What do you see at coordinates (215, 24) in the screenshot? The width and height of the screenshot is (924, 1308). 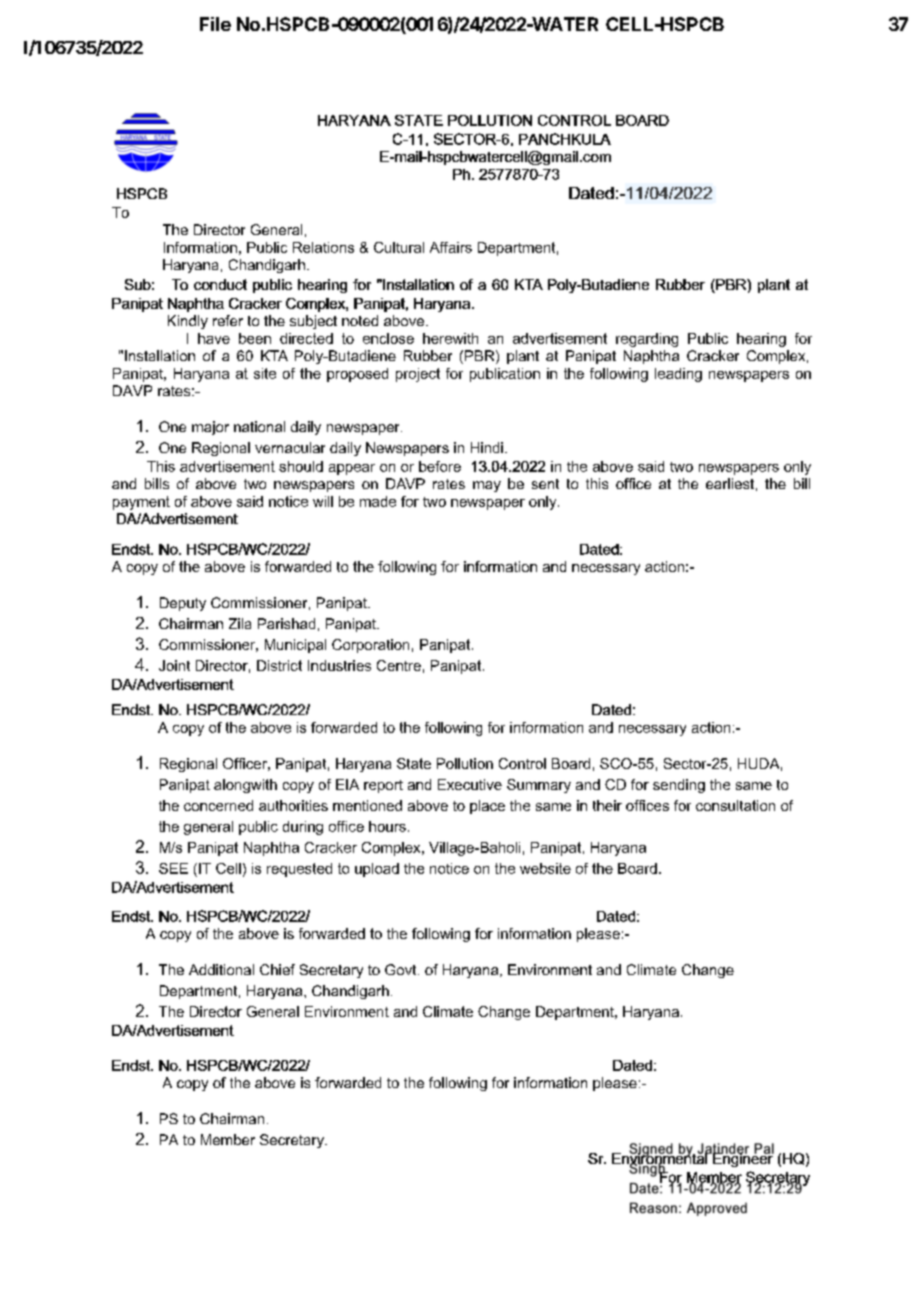 I see `File` at bounding box center [215, 24].
